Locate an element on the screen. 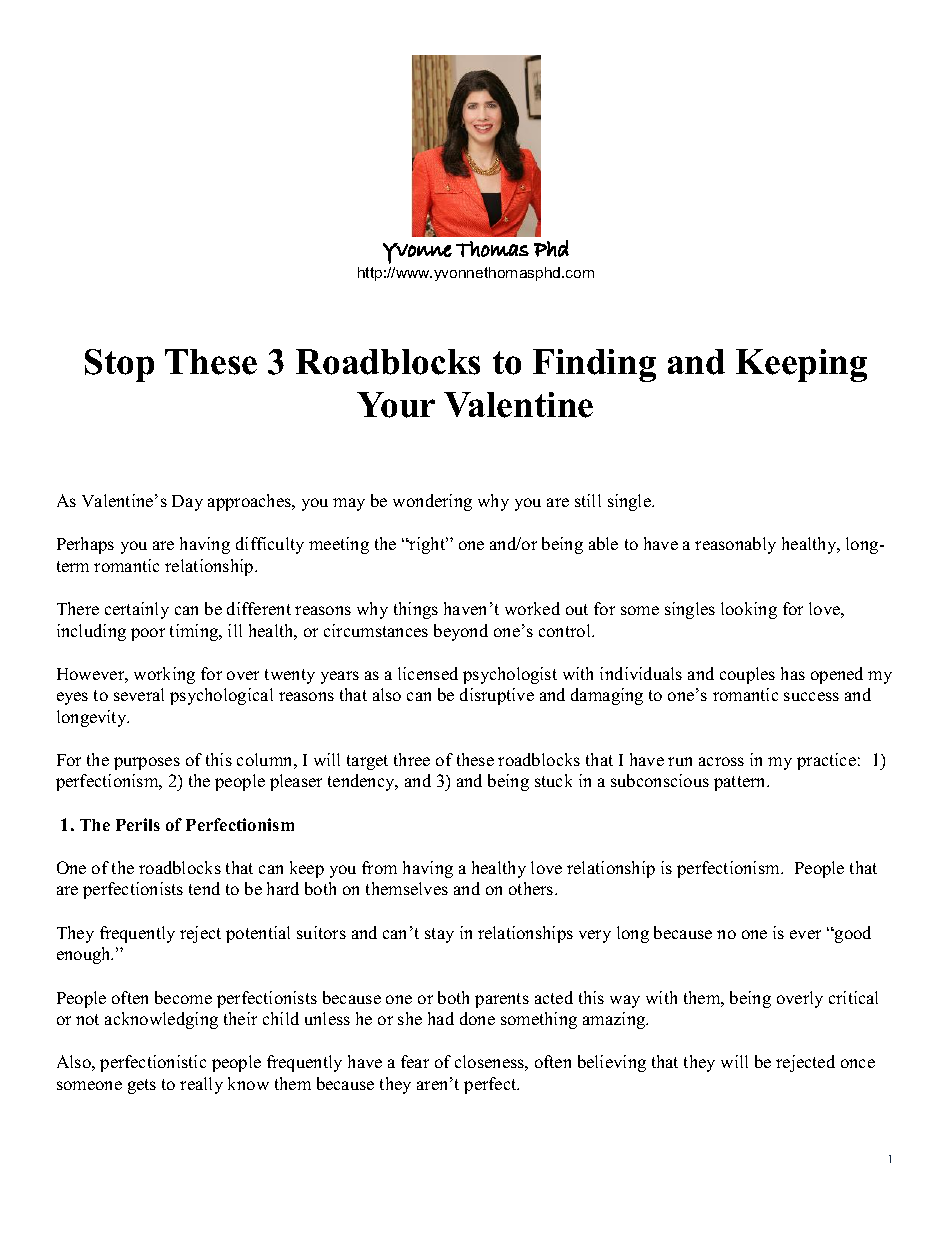  Finding is located at coordinates (594, 365).
